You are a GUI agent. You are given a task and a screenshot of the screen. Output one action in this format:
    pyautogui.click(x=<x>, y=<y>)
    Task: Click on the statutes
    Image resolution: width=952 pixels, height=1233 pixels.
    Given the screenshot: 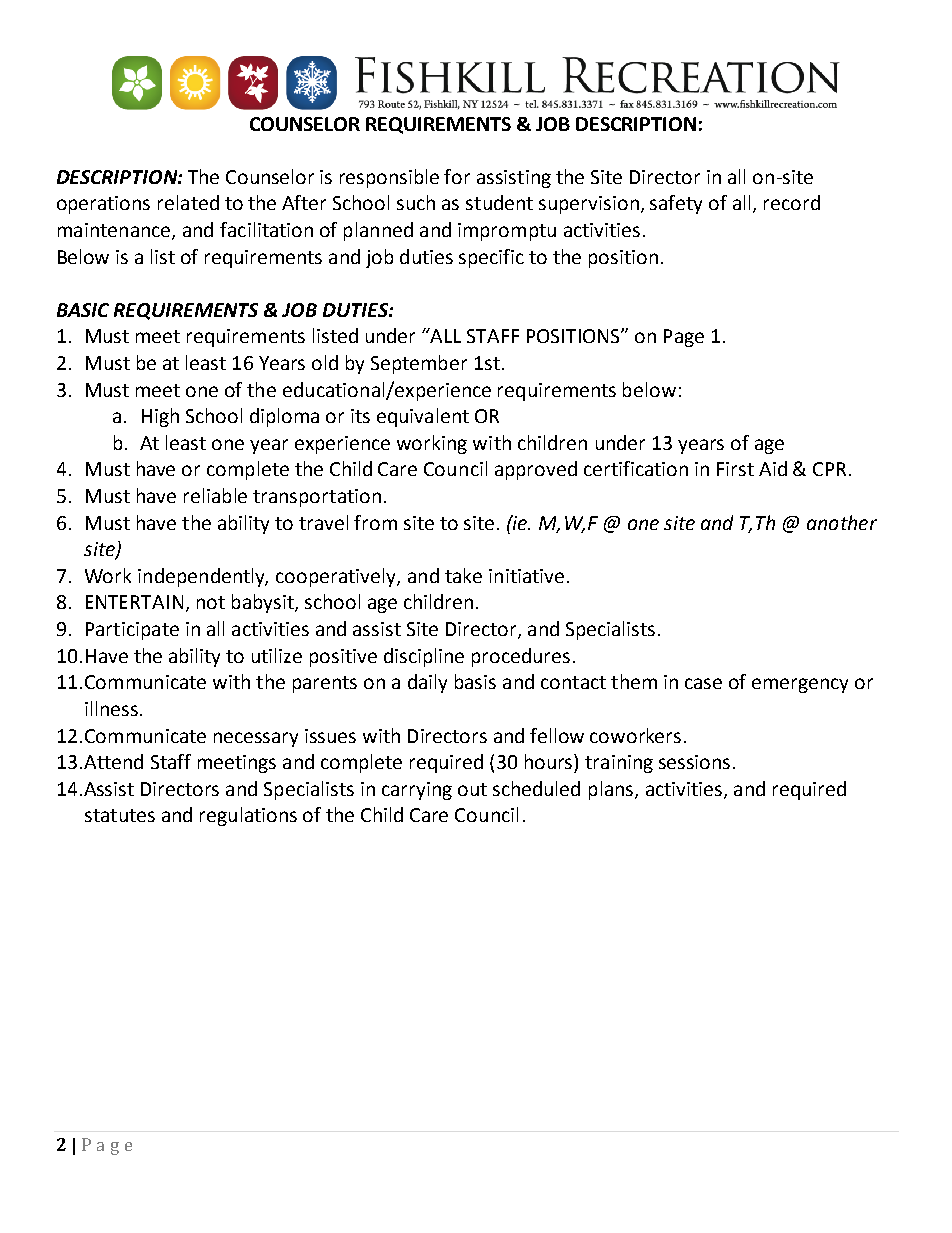 What is the action you would take?
    pyautogui.click(x=120, y=815)
